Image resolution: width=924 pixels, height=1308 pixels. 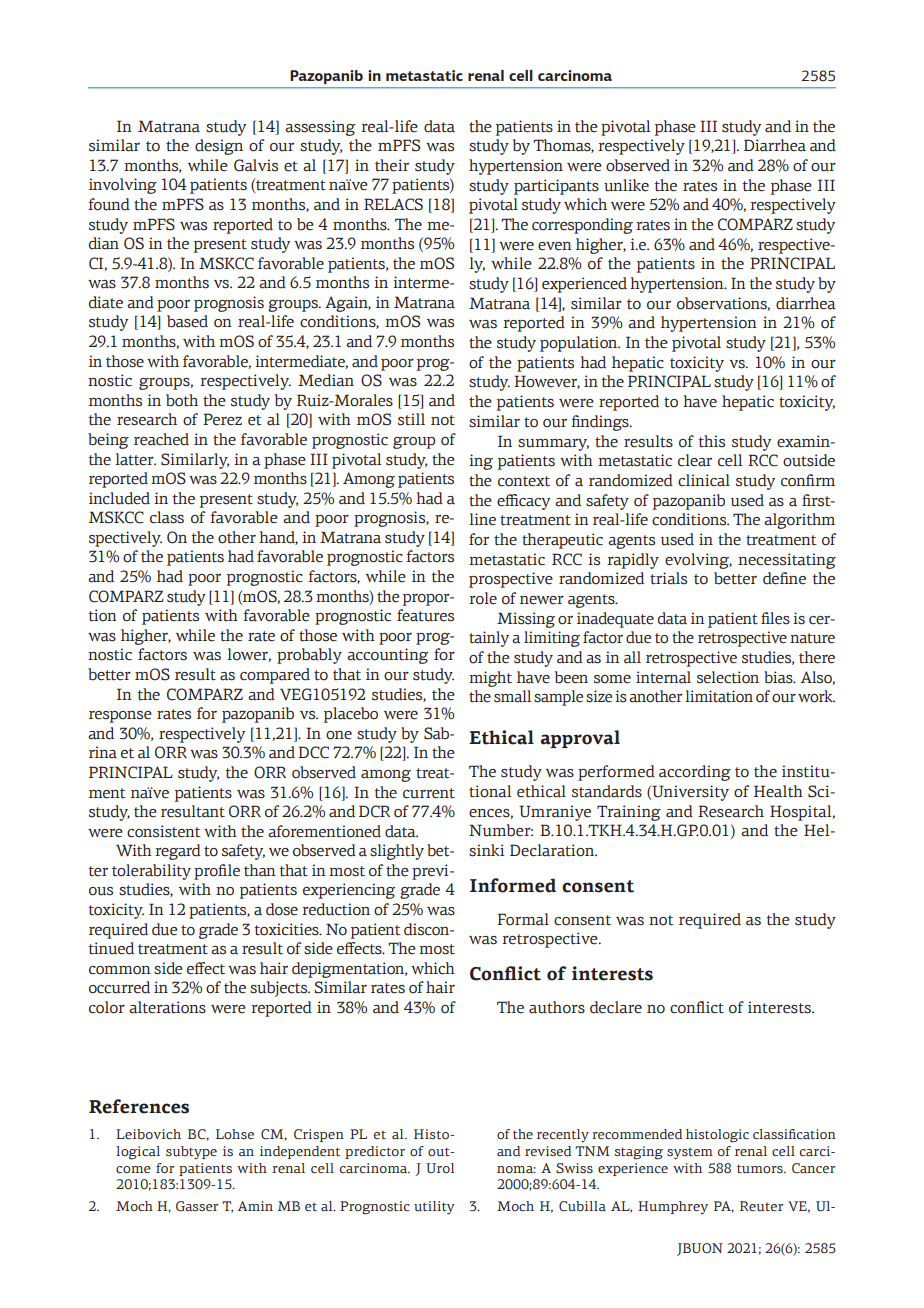 What do you see at coordinates (197, 1206) in the page?
I see `Gasser` at bounding box center [197, 1206].
